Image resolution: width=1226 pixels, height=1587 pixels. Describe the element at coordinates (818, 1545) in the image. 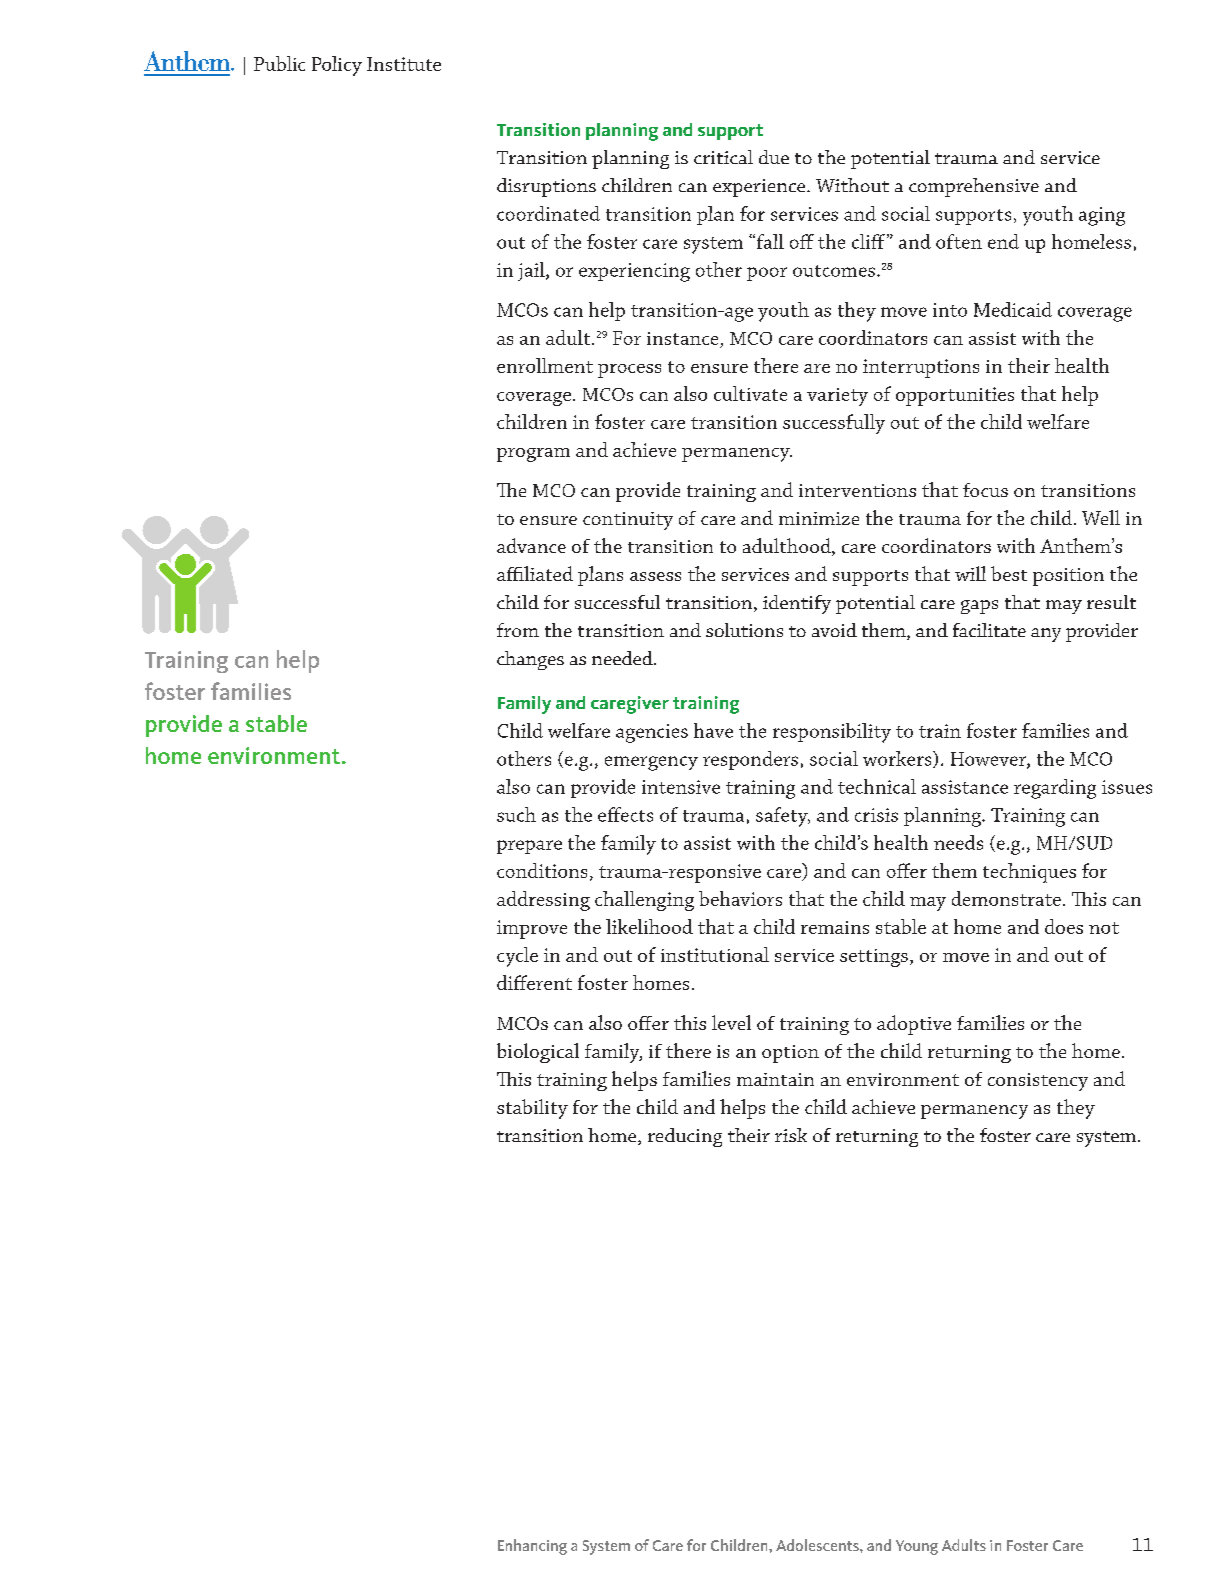

I see `Adolescents` at that location.
